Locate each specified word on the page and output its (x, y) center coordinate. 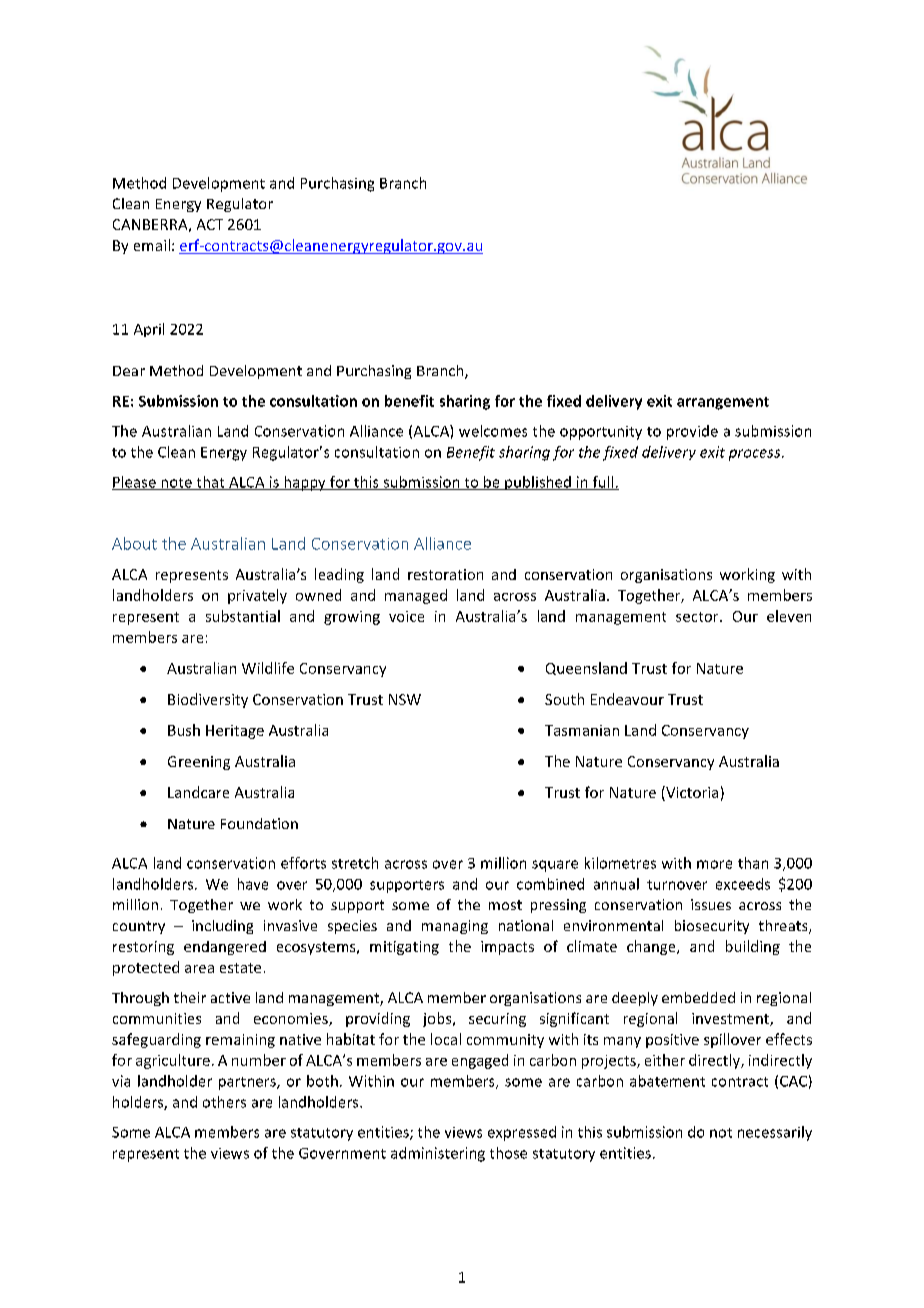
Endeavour (627, 699)
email (152, 245)
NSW (405, 699)
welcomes (493, 431)
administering (438, 1154)
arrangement (723, 403)
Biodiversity (208, 700)
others (224, 1102)
